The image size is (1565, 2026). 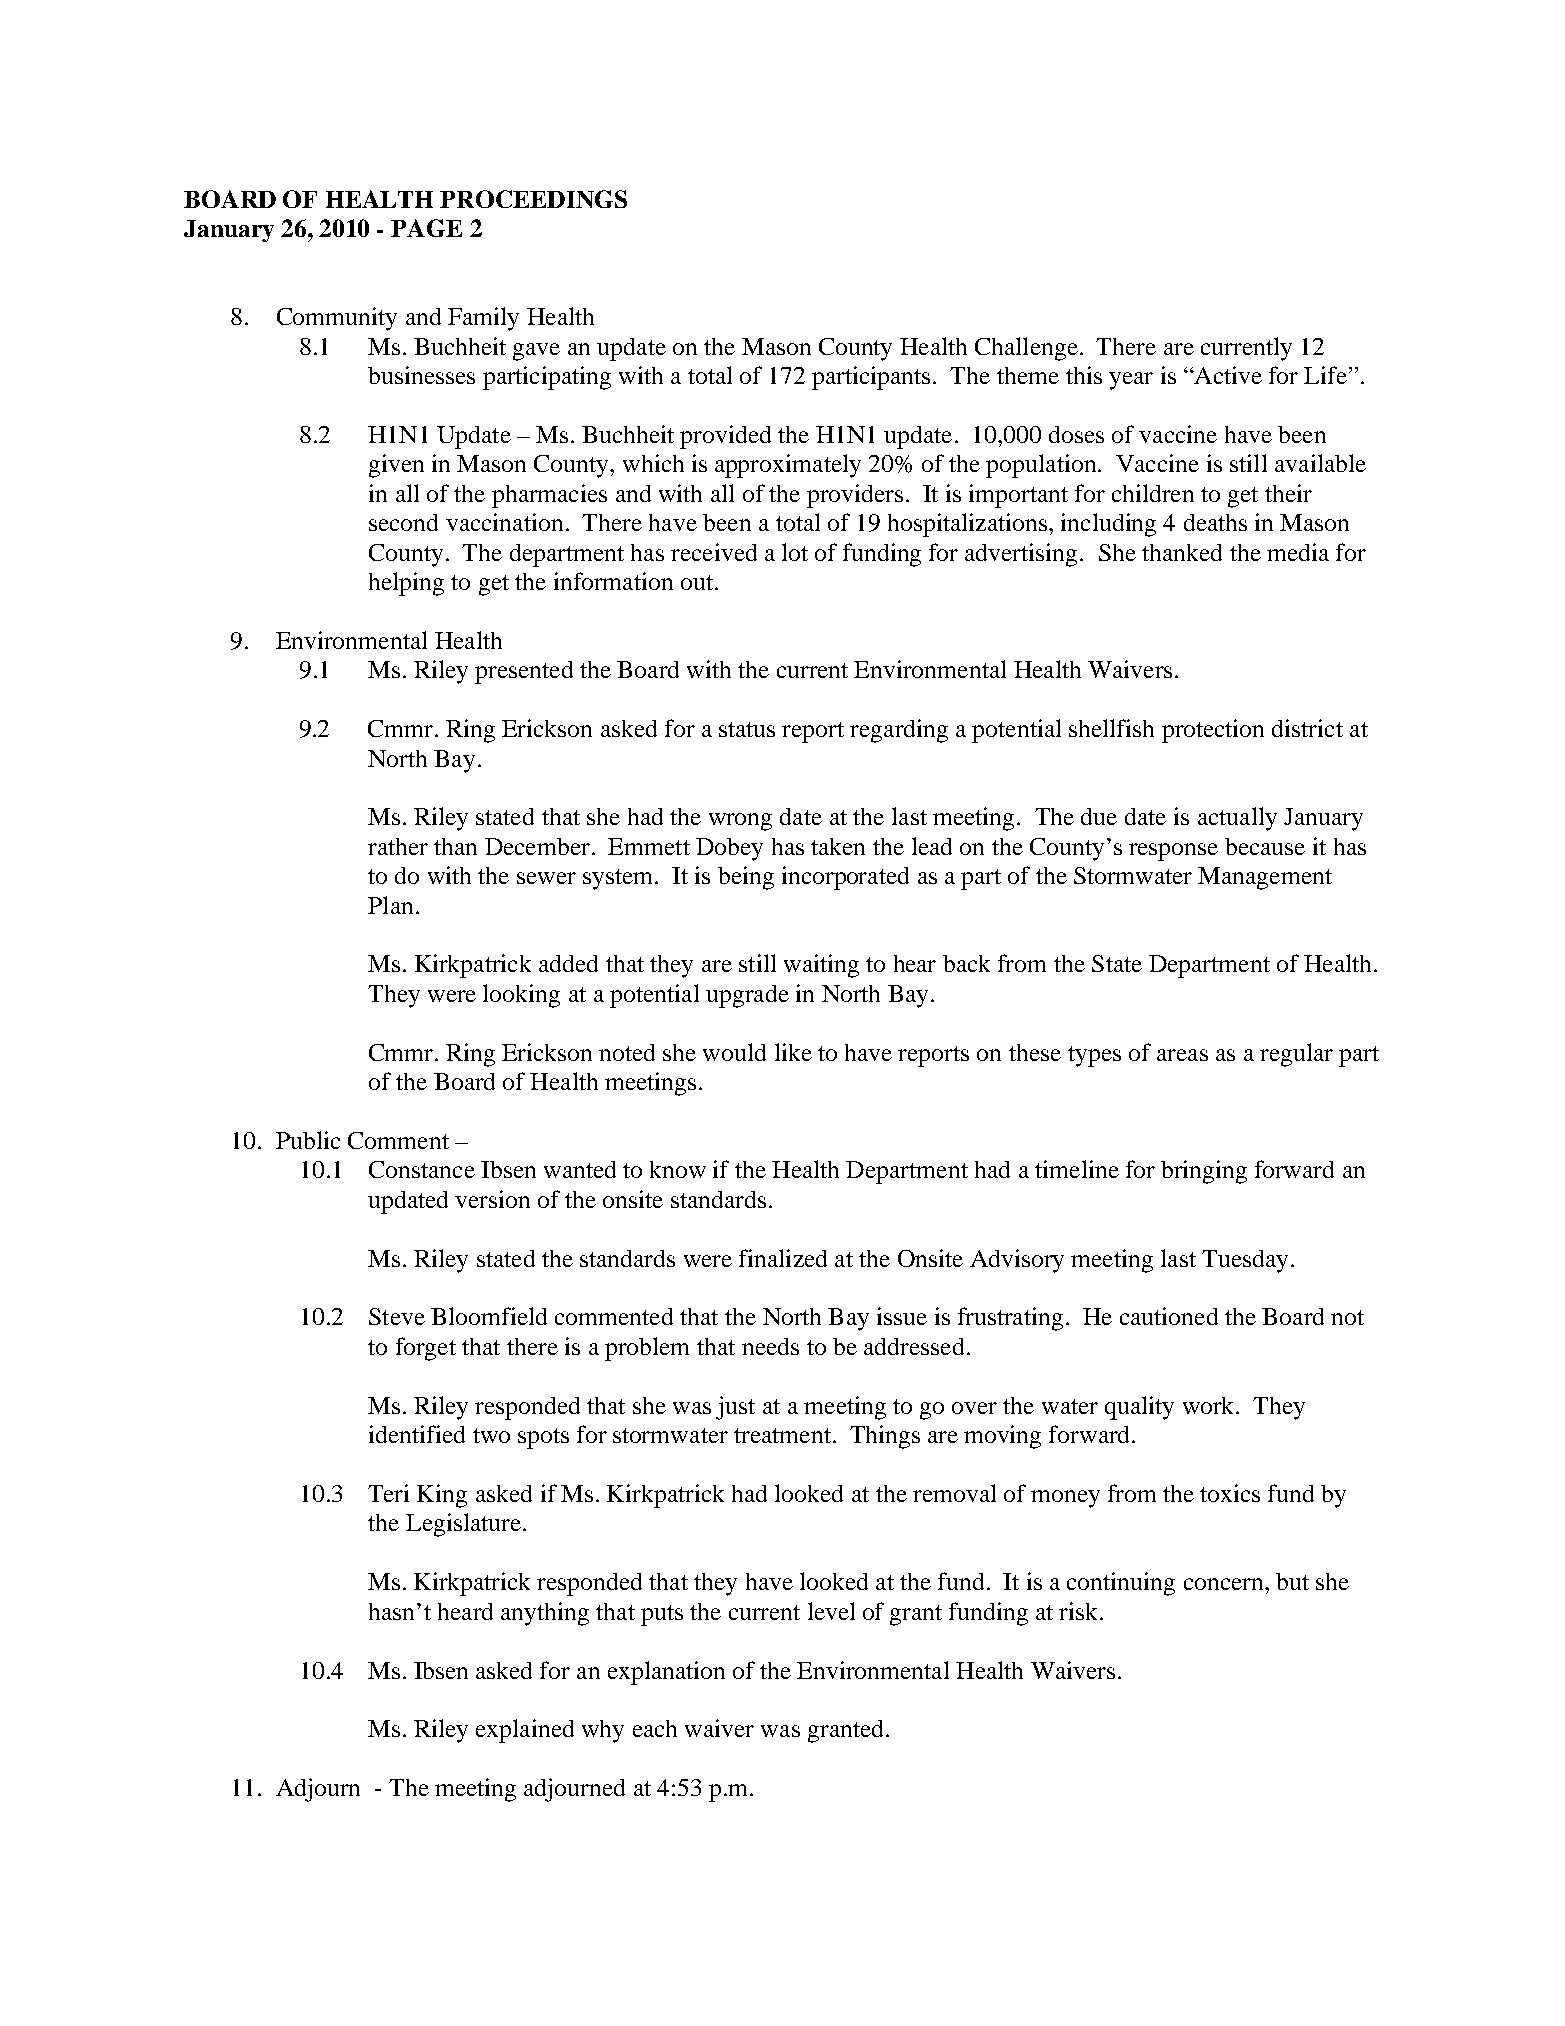 What do you see at coordinates (1225, 1584) in the screenshot?
I see `concern` at bounding box center [1225, 1584].
